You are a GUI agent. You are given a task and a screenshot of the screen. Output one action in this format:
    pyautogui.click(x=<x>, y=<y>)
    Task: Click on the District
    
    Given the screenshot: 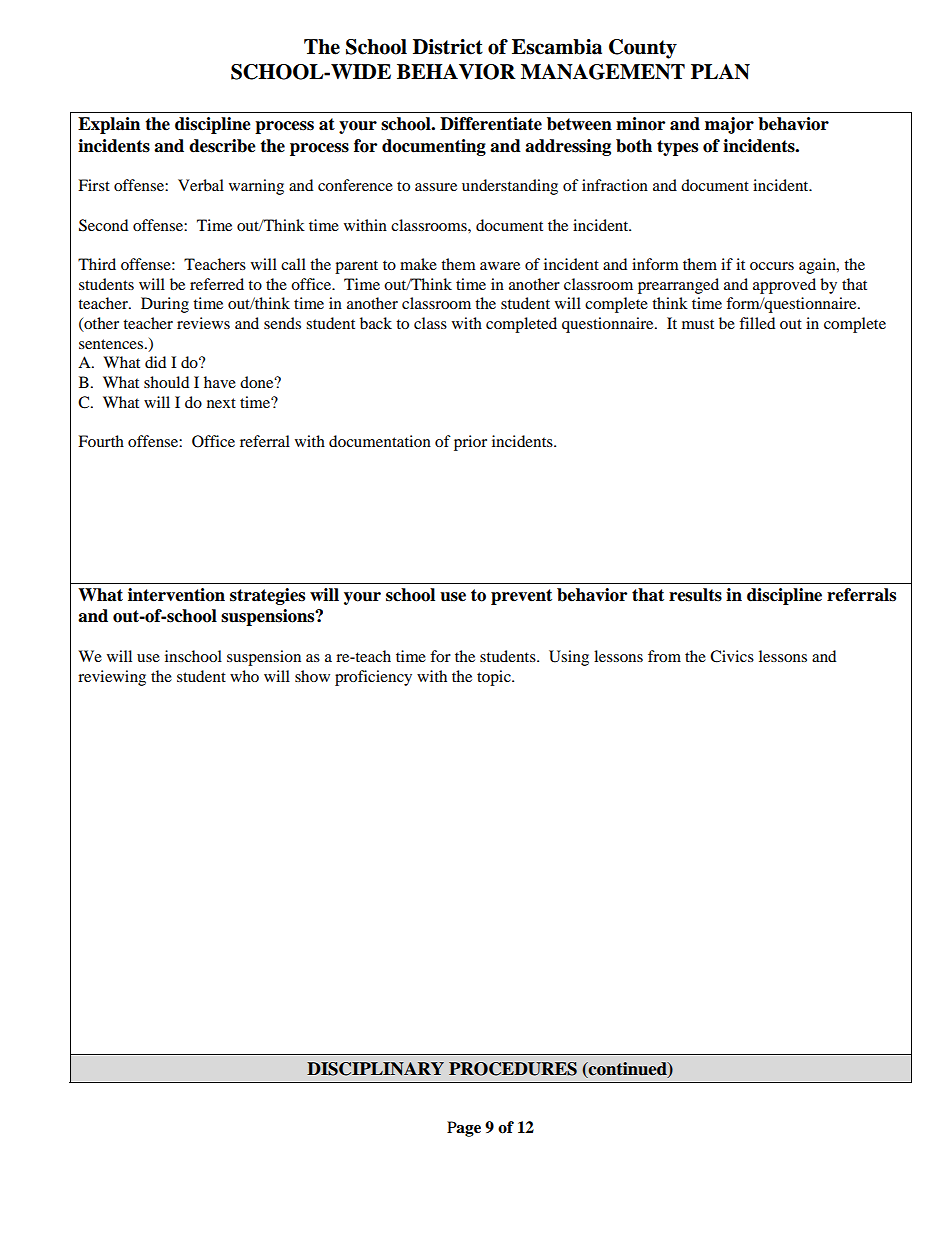 What is the action you would take?
    pyautogui.click(x=448, y=47)
